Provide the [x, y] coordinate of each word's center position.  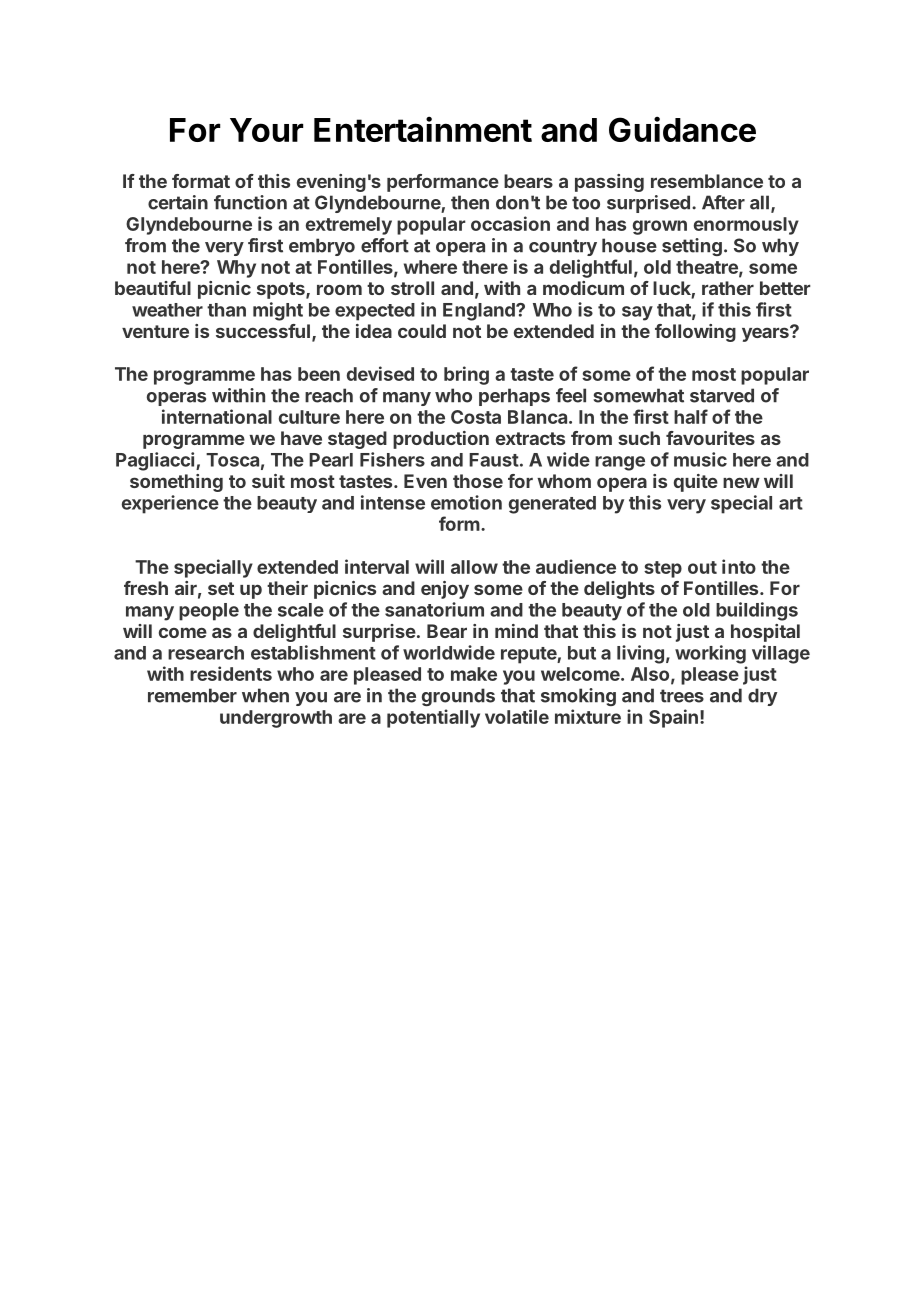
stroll [412, 288]
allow [474, 567]
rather [728, 288]
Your [266, 130]
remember [192, 695]
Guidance [682, 129]
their [287, 588]
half [691, 416]
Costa [476, 417]
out [702, 567]
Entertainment [423, 129]
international [217, 416]
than [226, 310]
